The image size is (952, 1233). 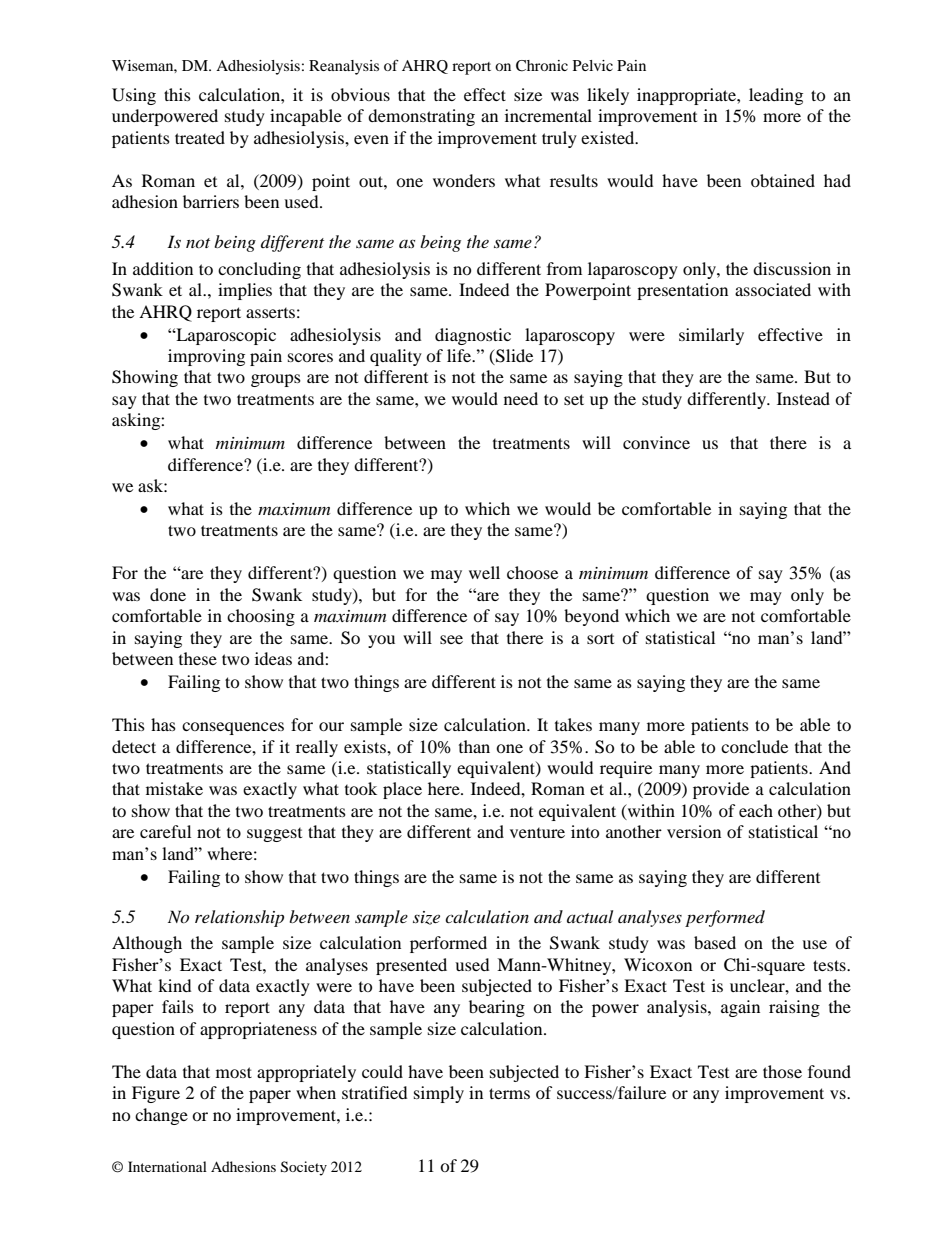 What do you see at coordinates (460, 355) in the screenshot?
I see `life` at bounding box center [460, 355].
